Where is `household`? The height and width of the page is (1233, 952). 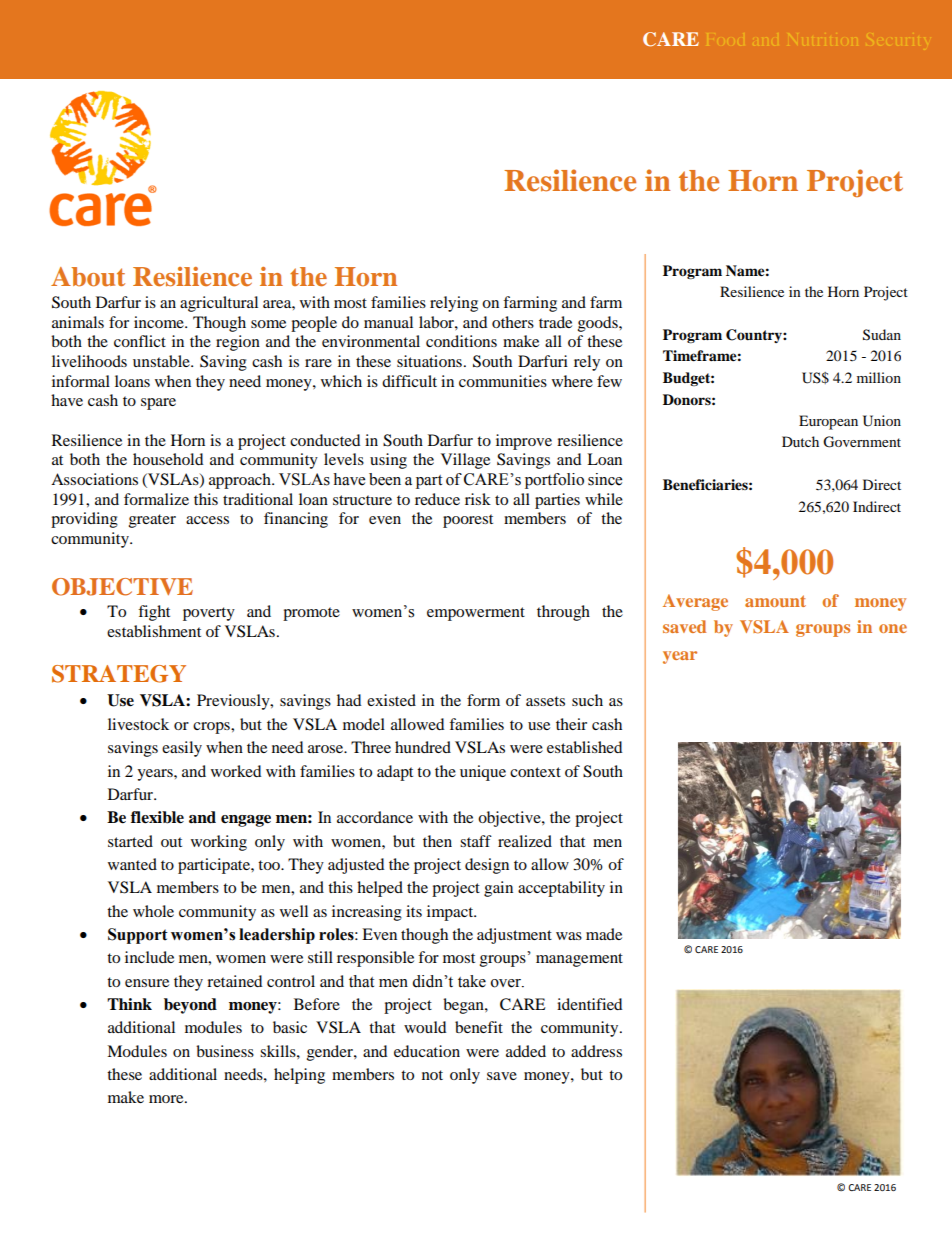
household is located at coordinates (168, 459).
